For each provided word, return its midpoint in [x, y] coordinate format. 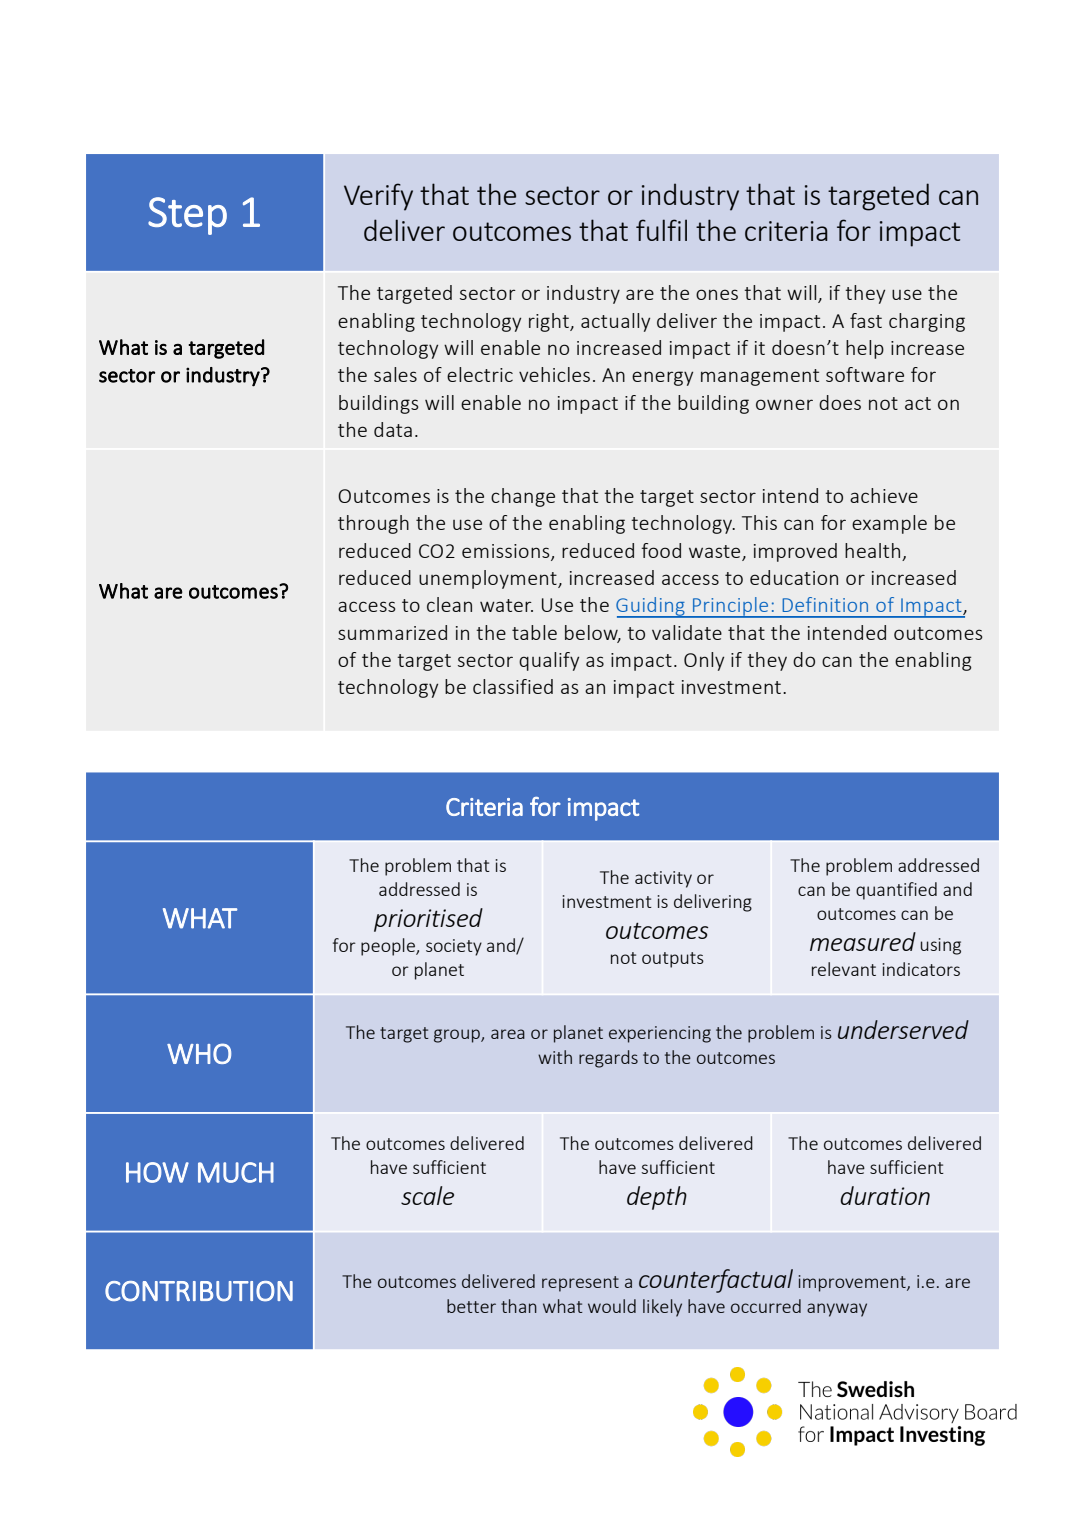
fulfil [661, 230]
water [506, 605]
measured [863, 941]
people [389, 947]
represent [580, 1284]
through [373, 524]
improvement [853, 1283]
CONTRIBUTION [199, 1291]
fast [866, 320]
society [454, 947]
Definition [825, 604]
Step [187, 216]
